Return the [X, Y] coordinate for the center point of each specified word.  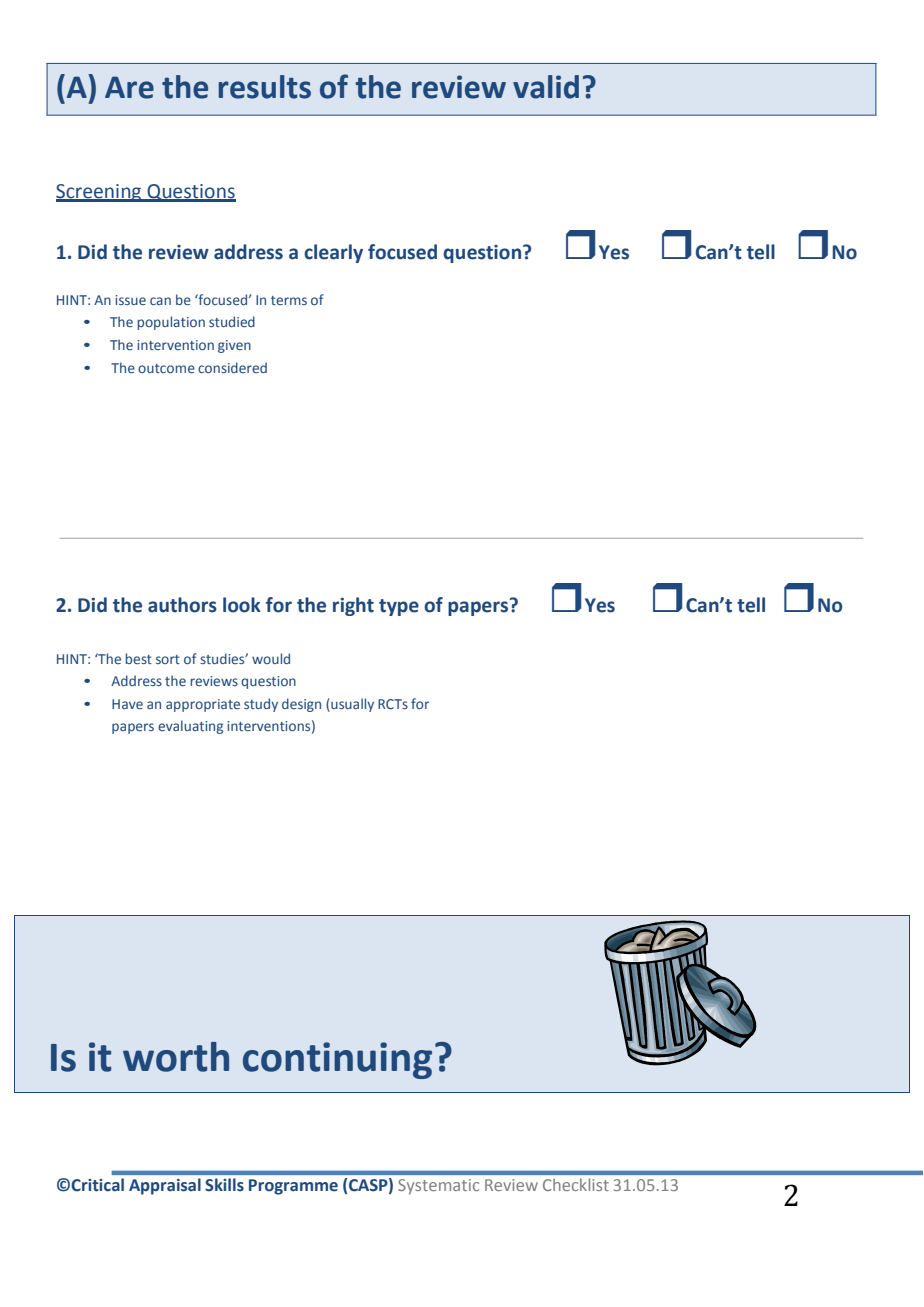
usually [351, 705]
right [353, 606]
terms [289, 300]
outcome [166, 368]
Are [129, 87]
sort [168, 659]
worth [176, 1057]
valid [546, 87]
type [399, 607]
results [265, 87]
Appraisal [165, 1186]
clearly [333, 253]
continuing [337, 1060]
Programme [293, 1187]
